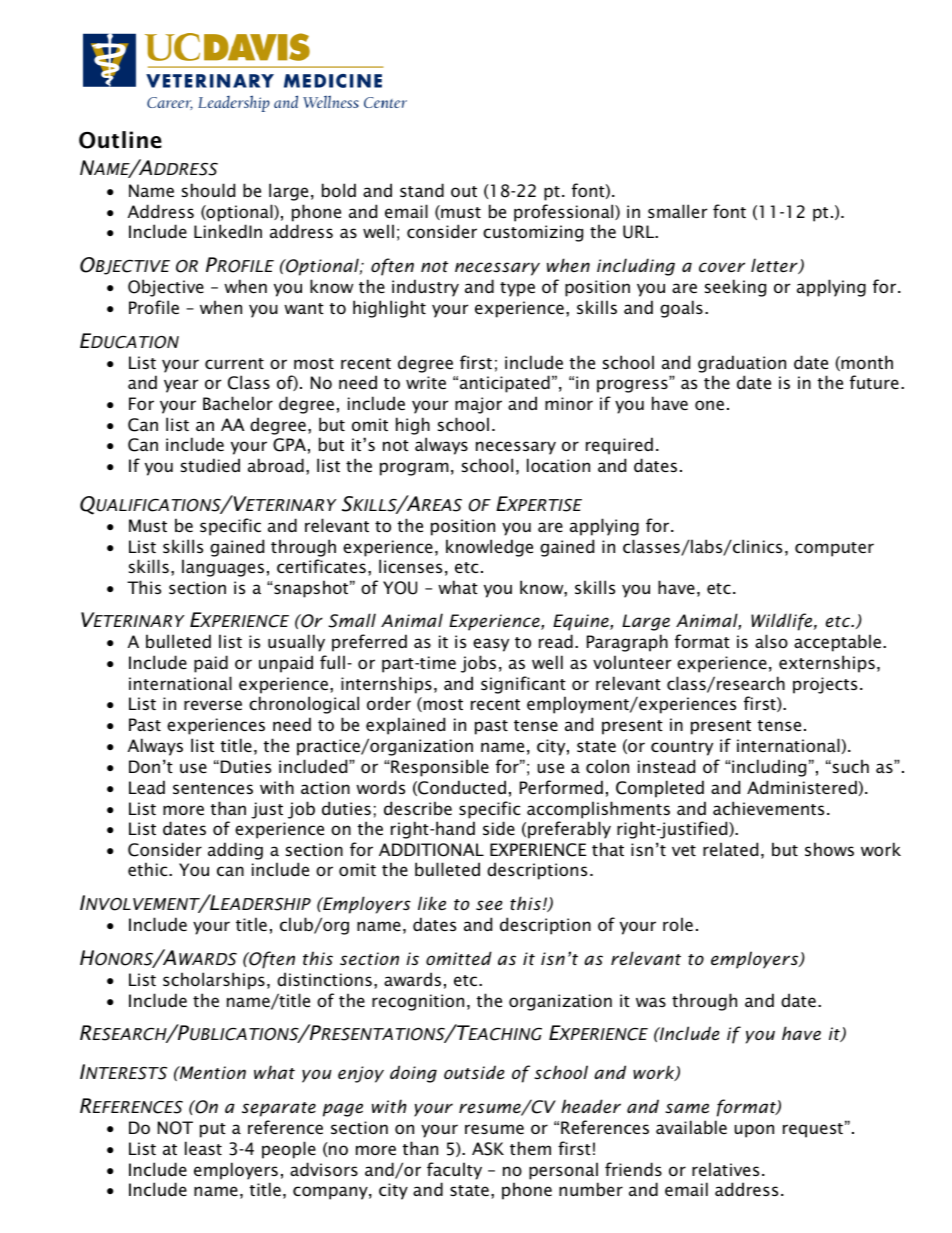  What do you see at coordinates (775, 266) in the page?
I see `letter` at bounding box center [775, 266].
